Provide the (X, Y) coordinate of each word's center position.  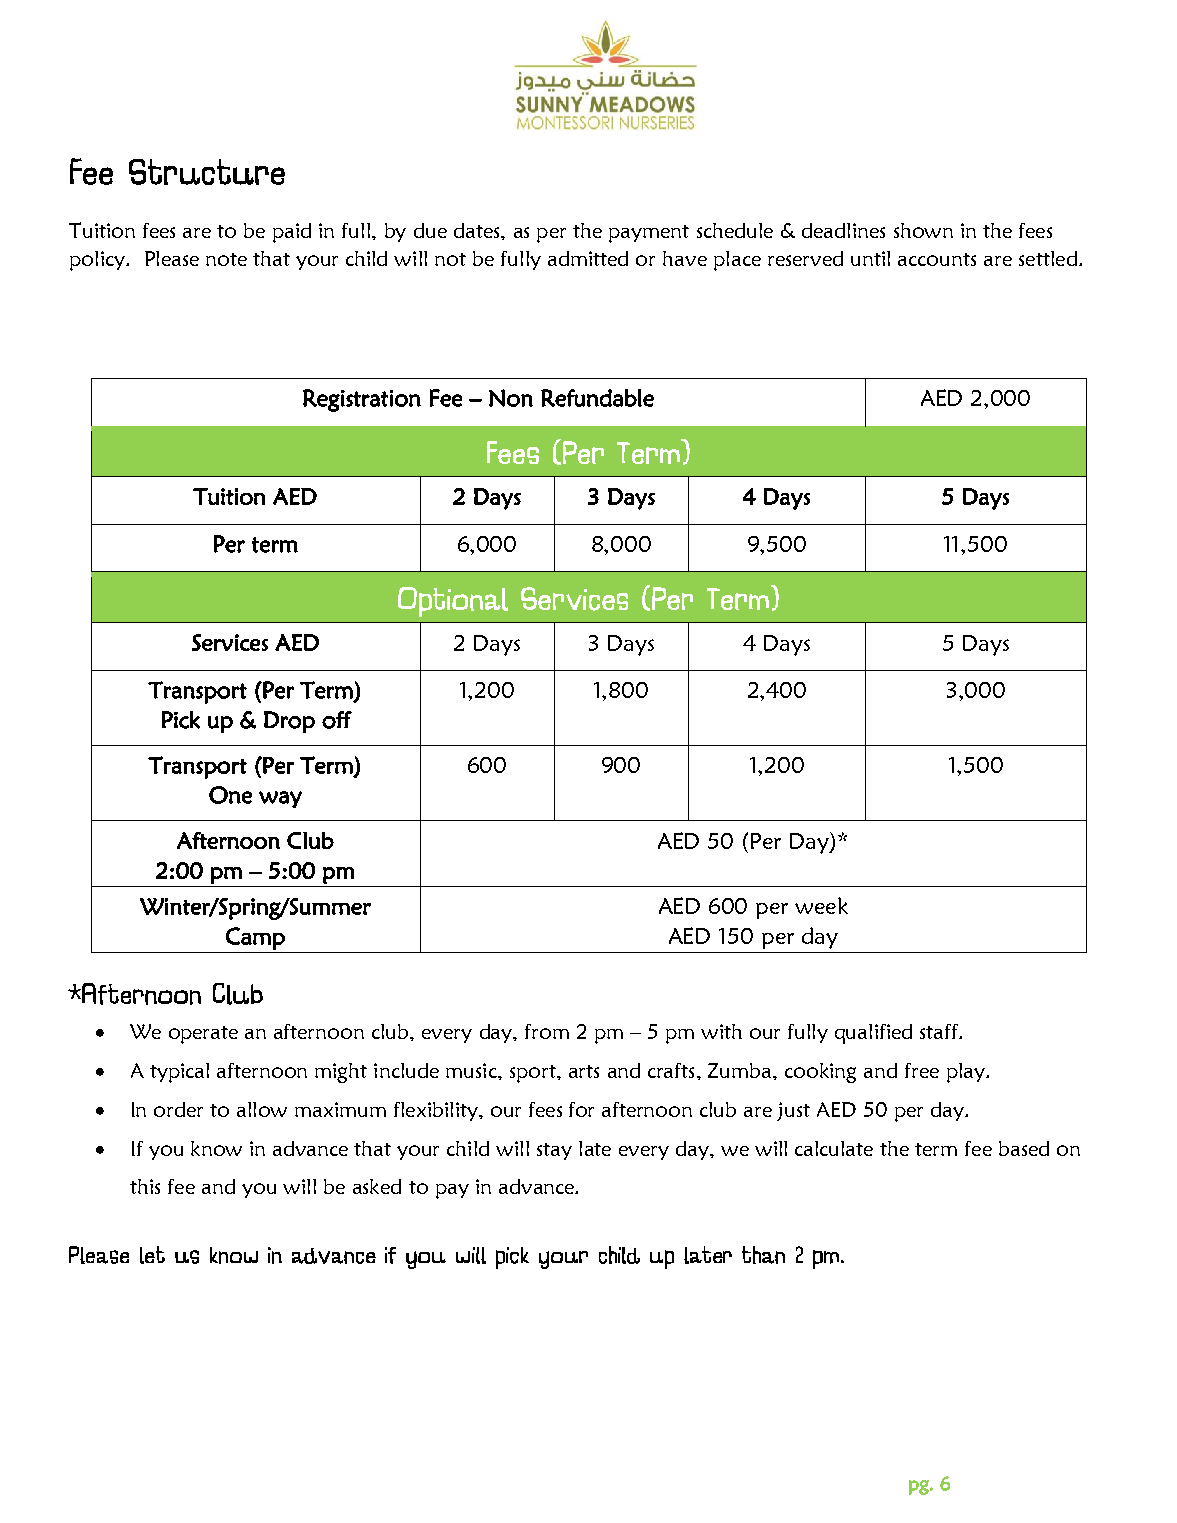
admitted (588, 258)
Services (230, 642)
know (216, 1148)
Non (511, 398)
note (226, 259)
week (821, 905)
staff (940, 1031)
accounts (937, 259)
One (230, 795)
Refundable (597, 398)
